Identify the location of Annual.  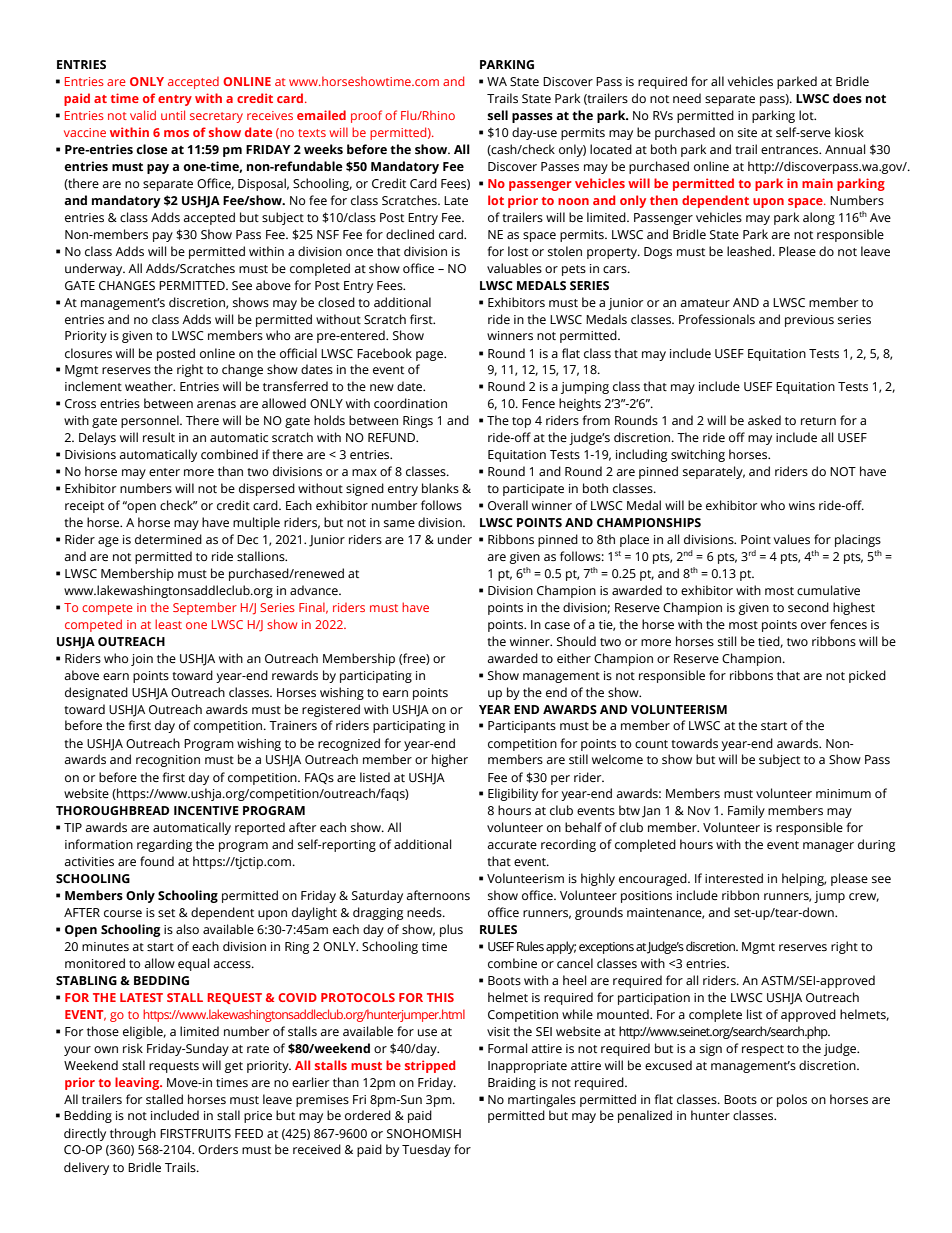
(845, 149).
